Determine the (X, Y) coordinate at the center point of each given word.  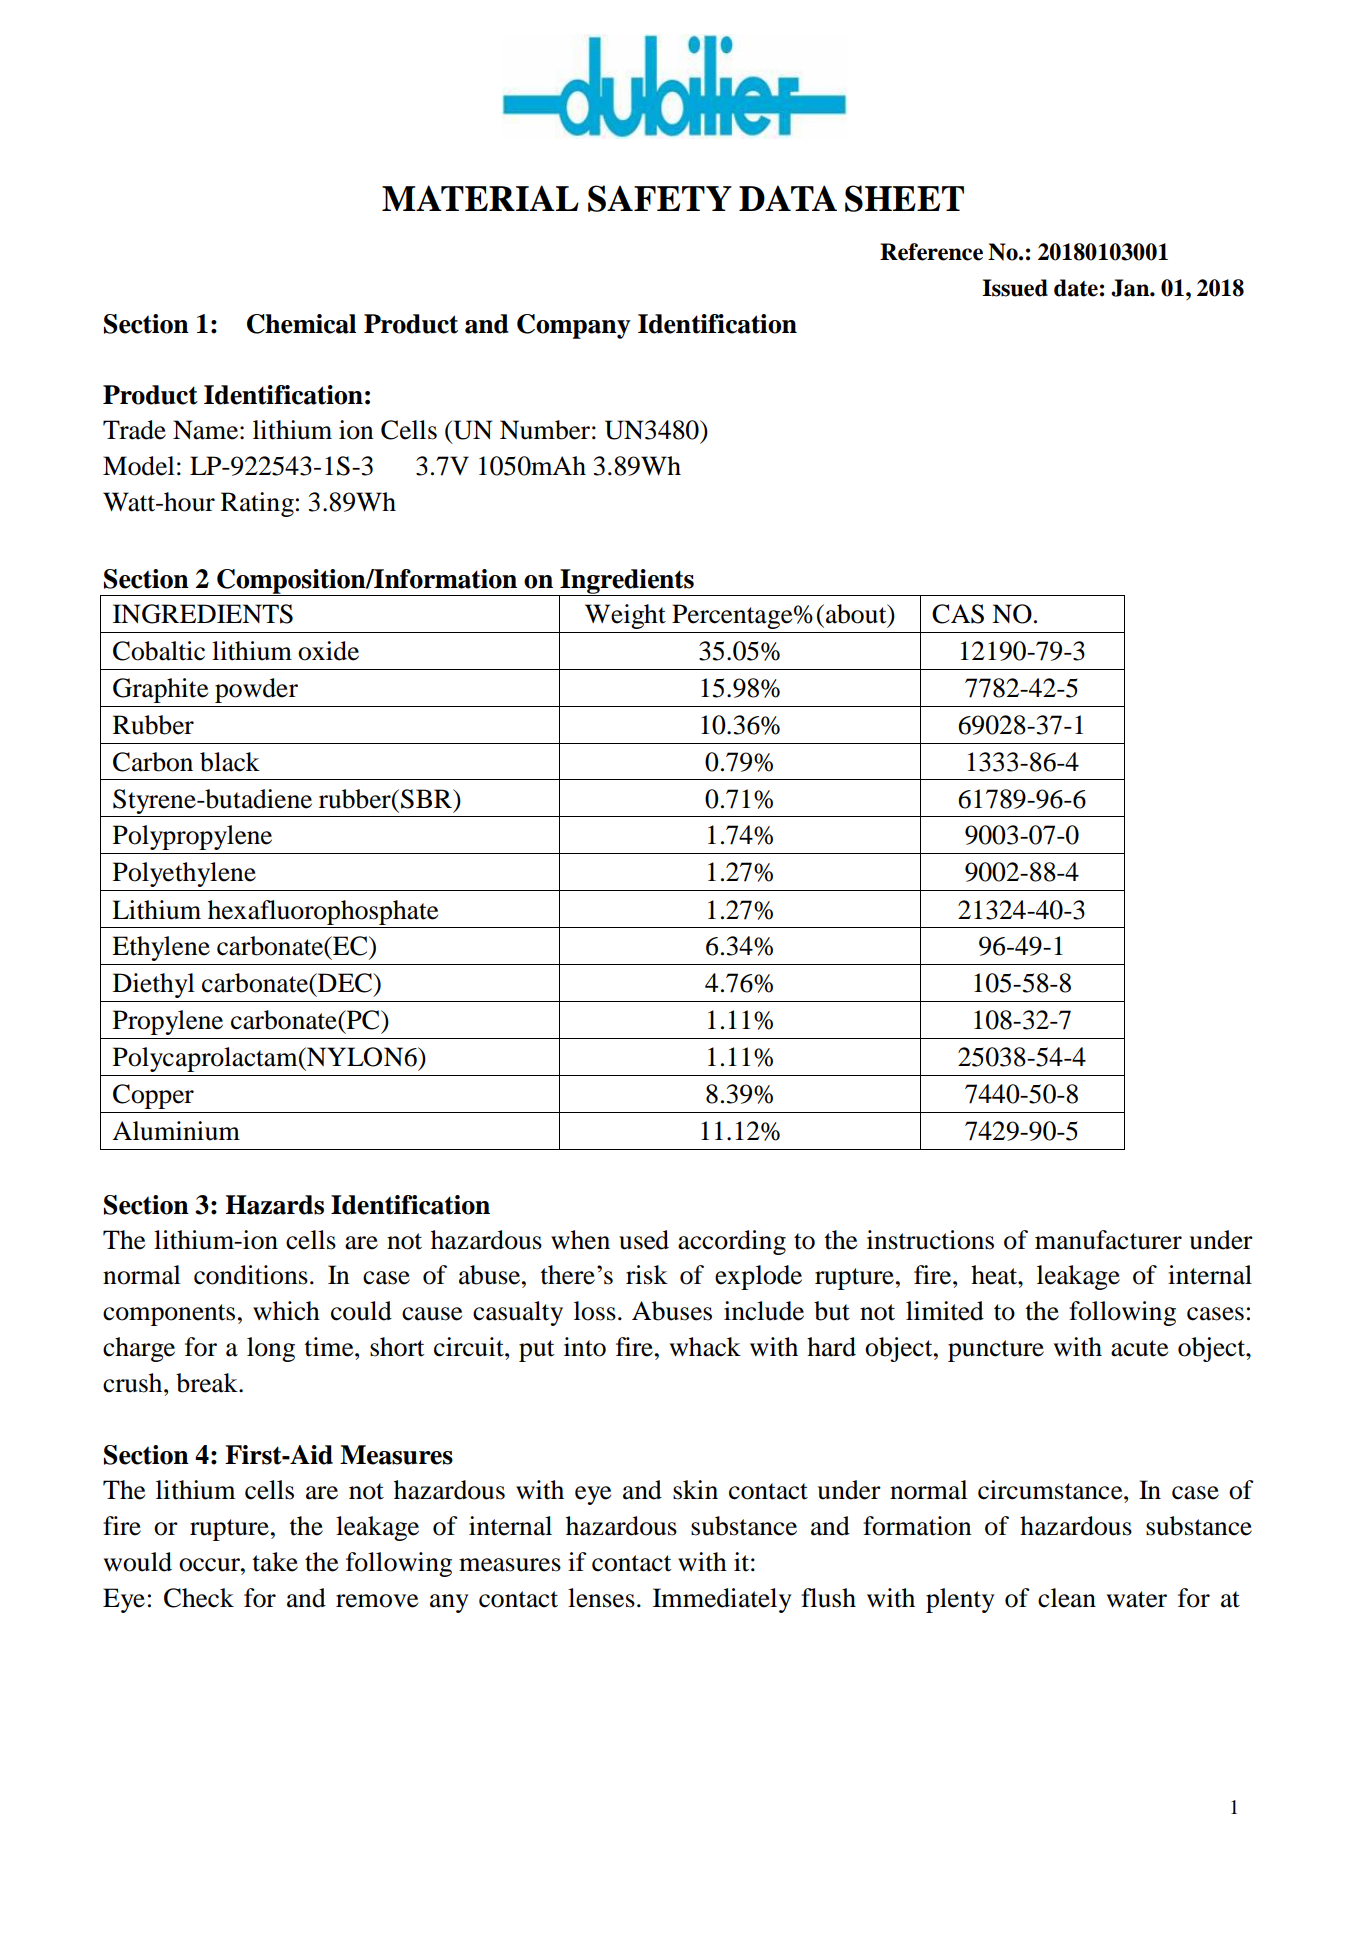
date (1076, 288)
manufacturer (1108, 1240)
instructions (930, 1240)
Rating (257, 504)
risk (647, 1275)
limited (945, 1311)
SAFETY (660, 198)
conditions (251, 1275)
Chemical (301, 324)
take (275, 1562)
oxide (328, 651)
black (230, 762)
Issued (1015, 288)
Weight (625, 616)
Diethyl (154, 985)
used (644, 1240)
